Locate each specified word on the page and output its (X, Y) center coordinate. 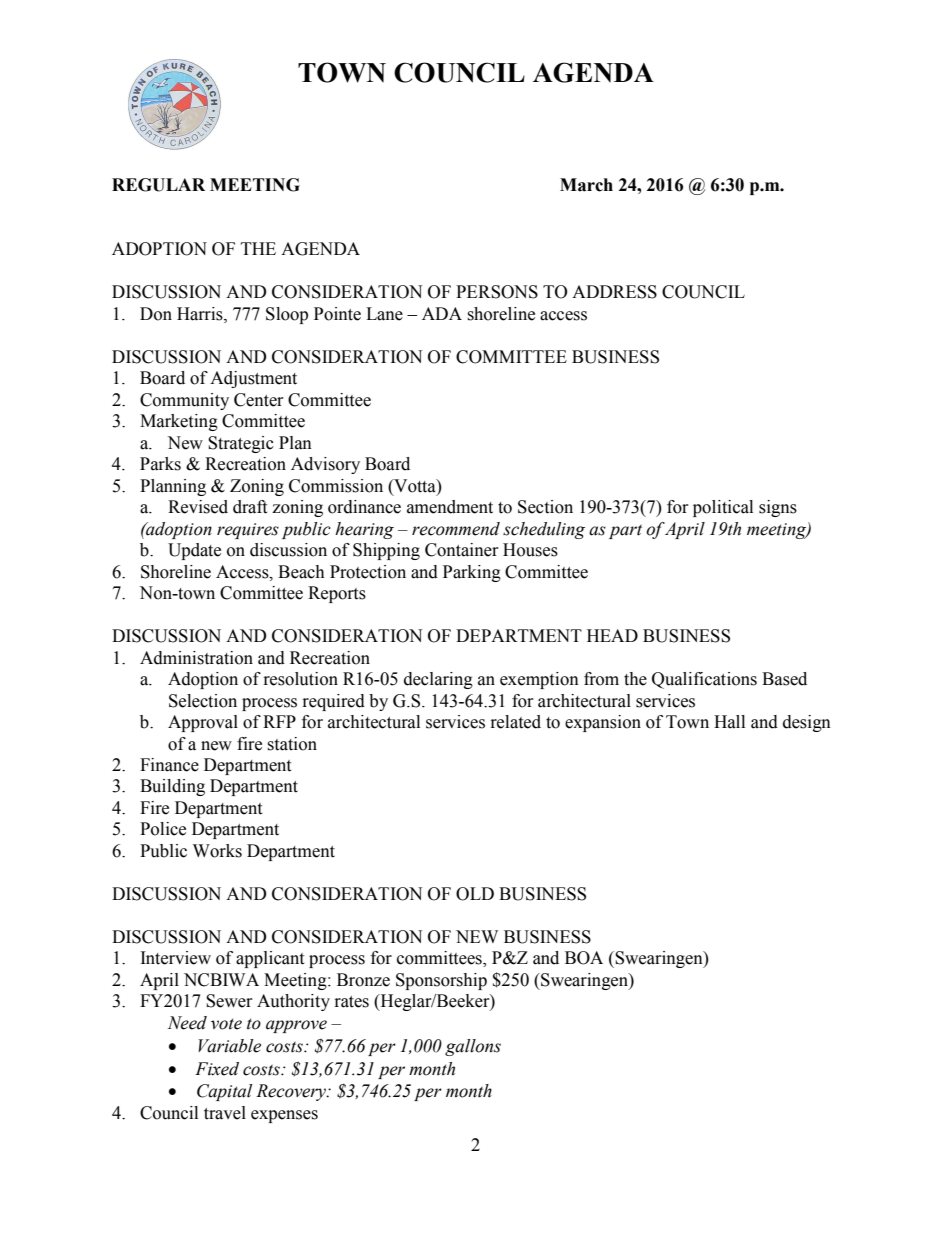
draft (250, 507)
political (723, 508)
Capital (224, 1092)
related (516, 722)
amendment (450, 507)
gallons (473, 1047)
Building (172, 787)
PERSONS (497, 292)
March (586, 185)
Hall (729, 722)
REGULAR (158, 185)
